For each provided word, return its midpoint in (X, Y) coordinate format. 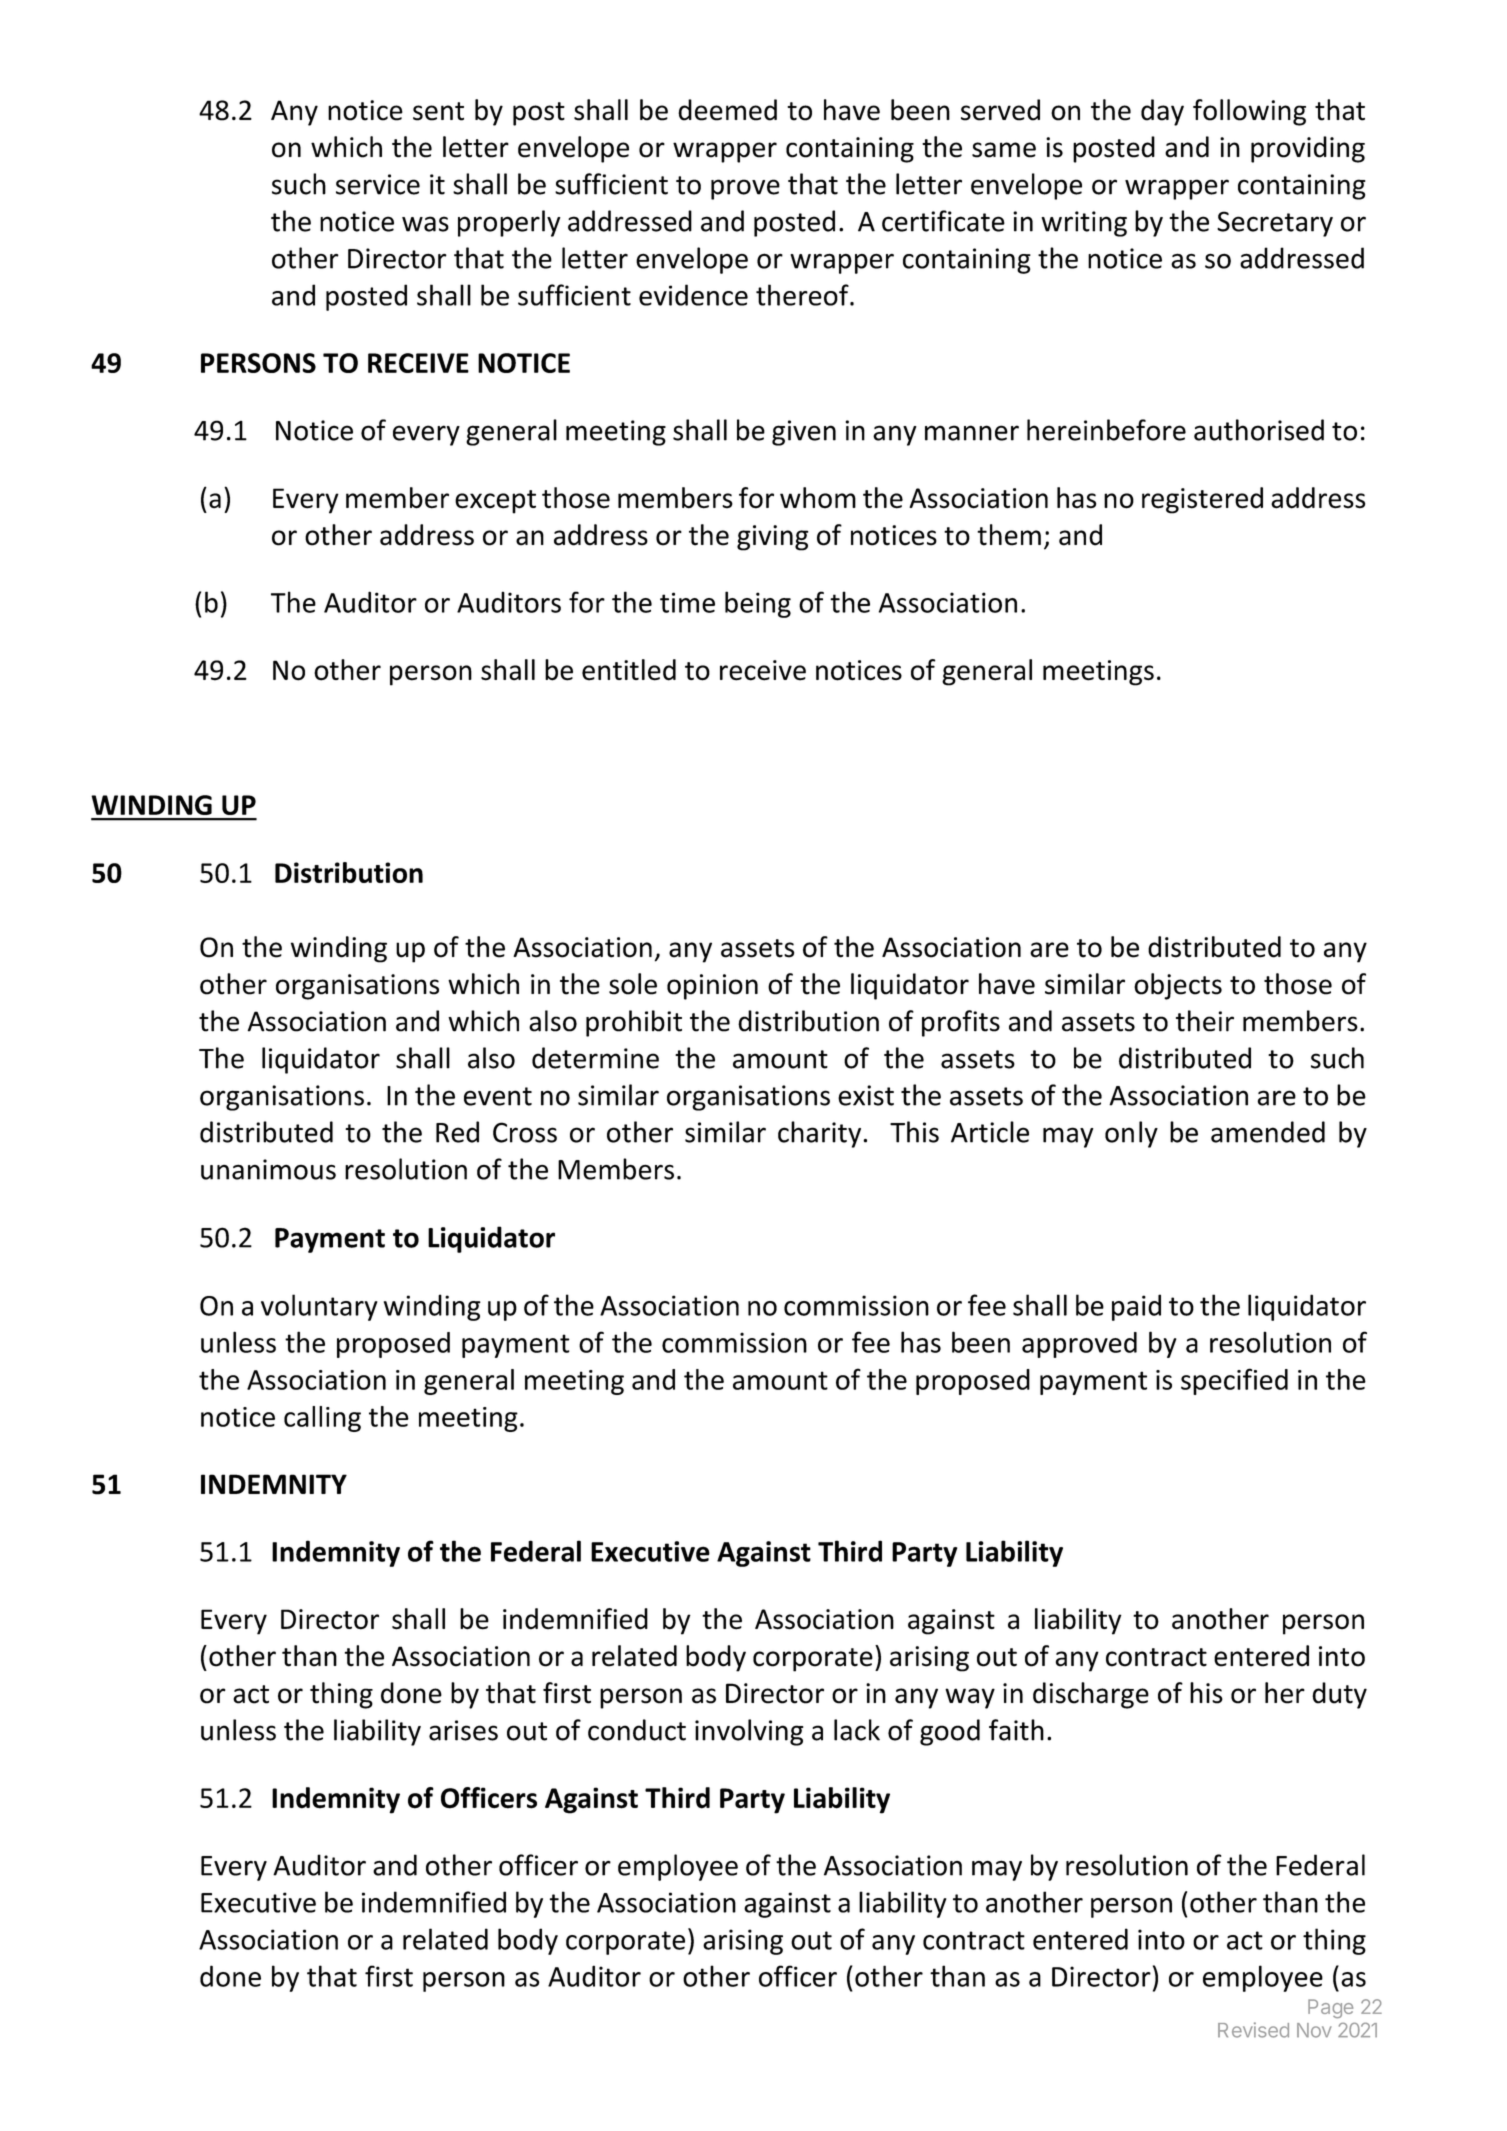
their (1205, 1021)
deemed (727, 110)
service (378, 184)
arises (463, 1730)
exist (866, 1095)
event (498, 1096)
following (1249, 112)
